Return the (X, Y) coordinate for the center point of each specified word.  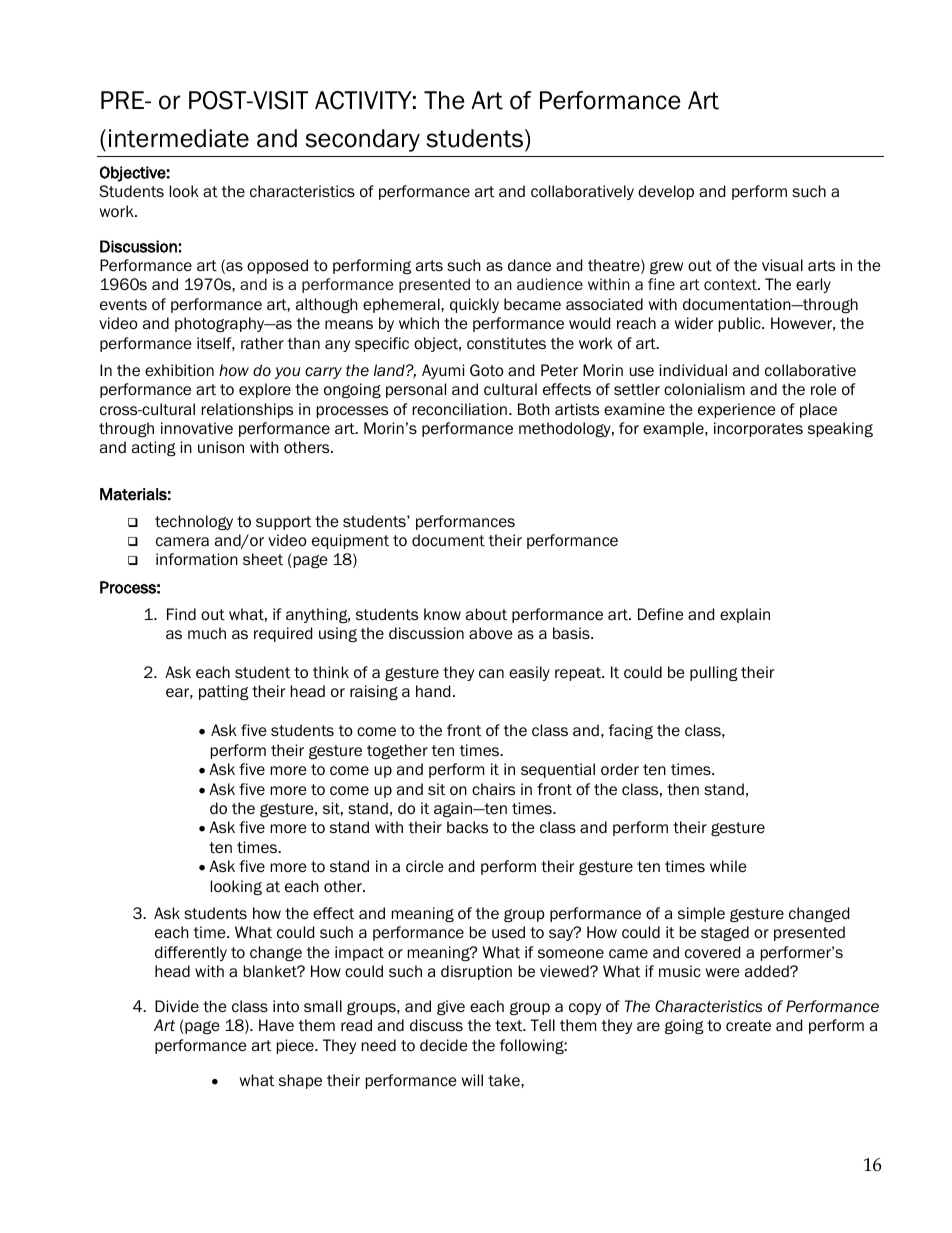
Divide (177, 1006)
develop (666, 192)
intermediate (179, 138)
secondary (363, 140)
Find (181, 614)
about (486, 614)
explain (745, 615)
